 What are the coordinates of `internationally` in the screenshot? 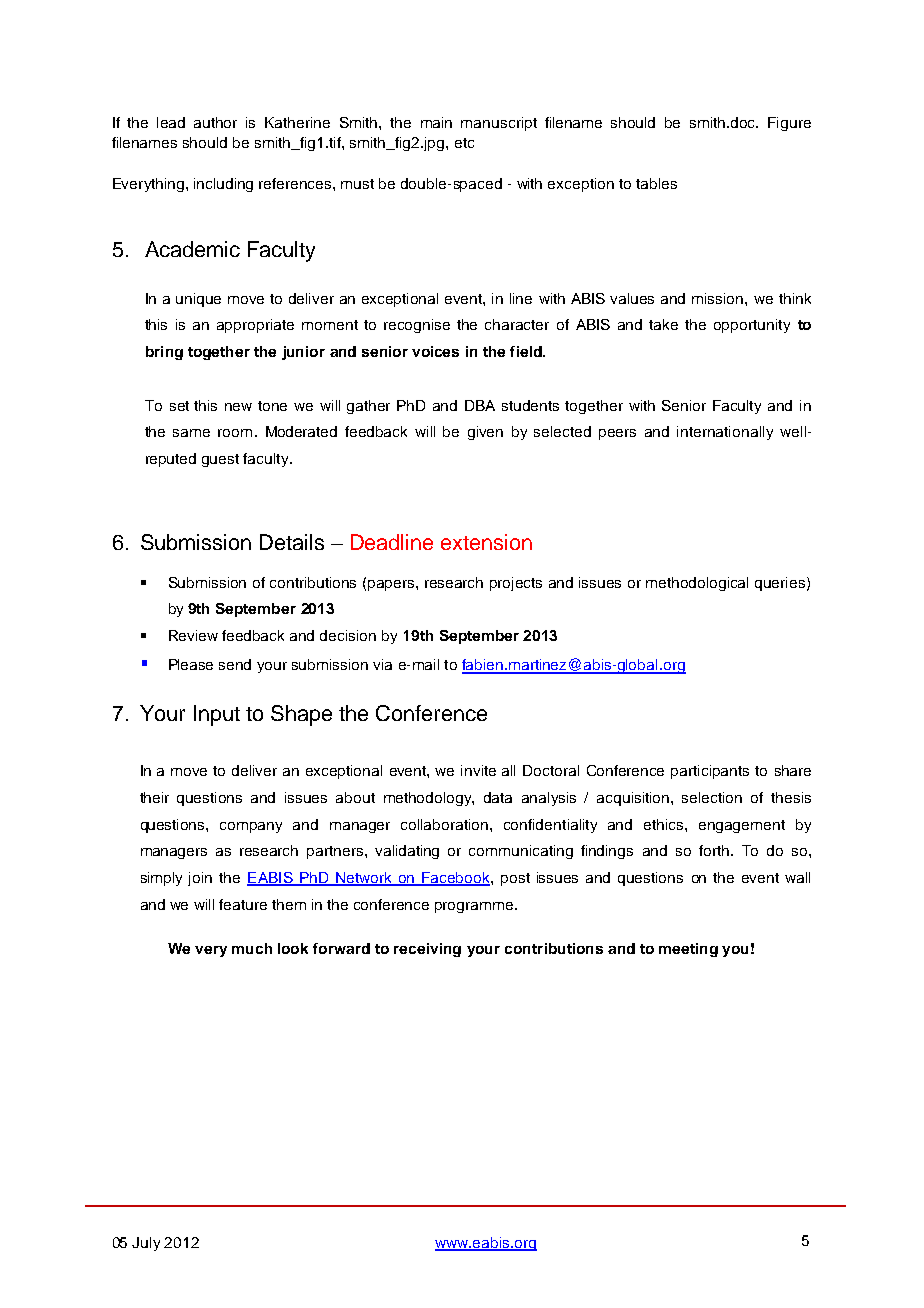 It's located at (725, 433).
